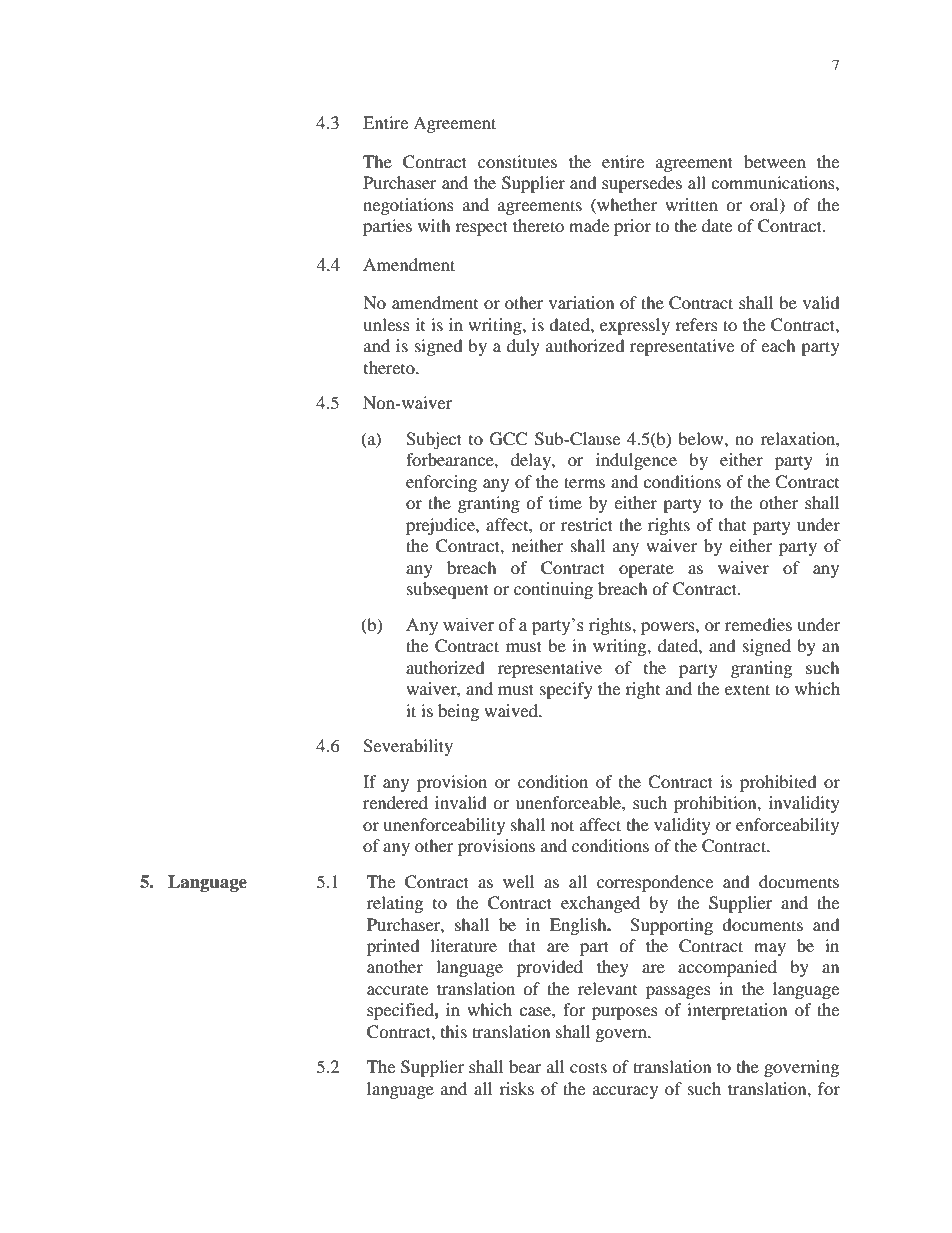 The image size is (952, 1233). Describe the element at coordinates (600, 904) in the screenshot. I see `exchanged` at that location.
